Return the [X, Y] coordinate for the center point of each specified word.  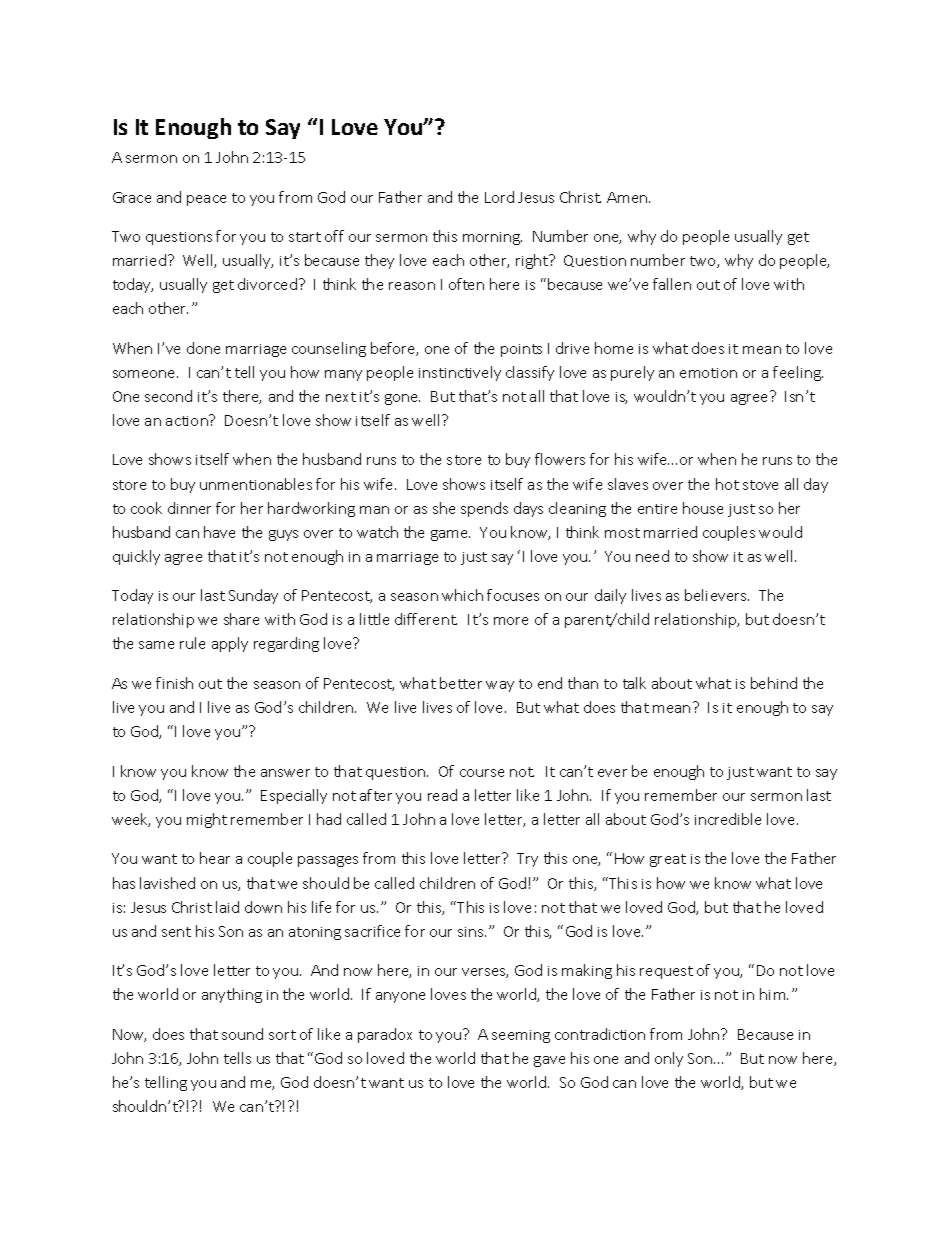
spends [484, 509]
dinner [189, 508]
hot [727, 484]
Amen [628, 197]
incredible [728, 819]
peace [206, 200]
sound [242, 1034]
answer [285, 773]
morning [492, 238]
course [482, 773]
